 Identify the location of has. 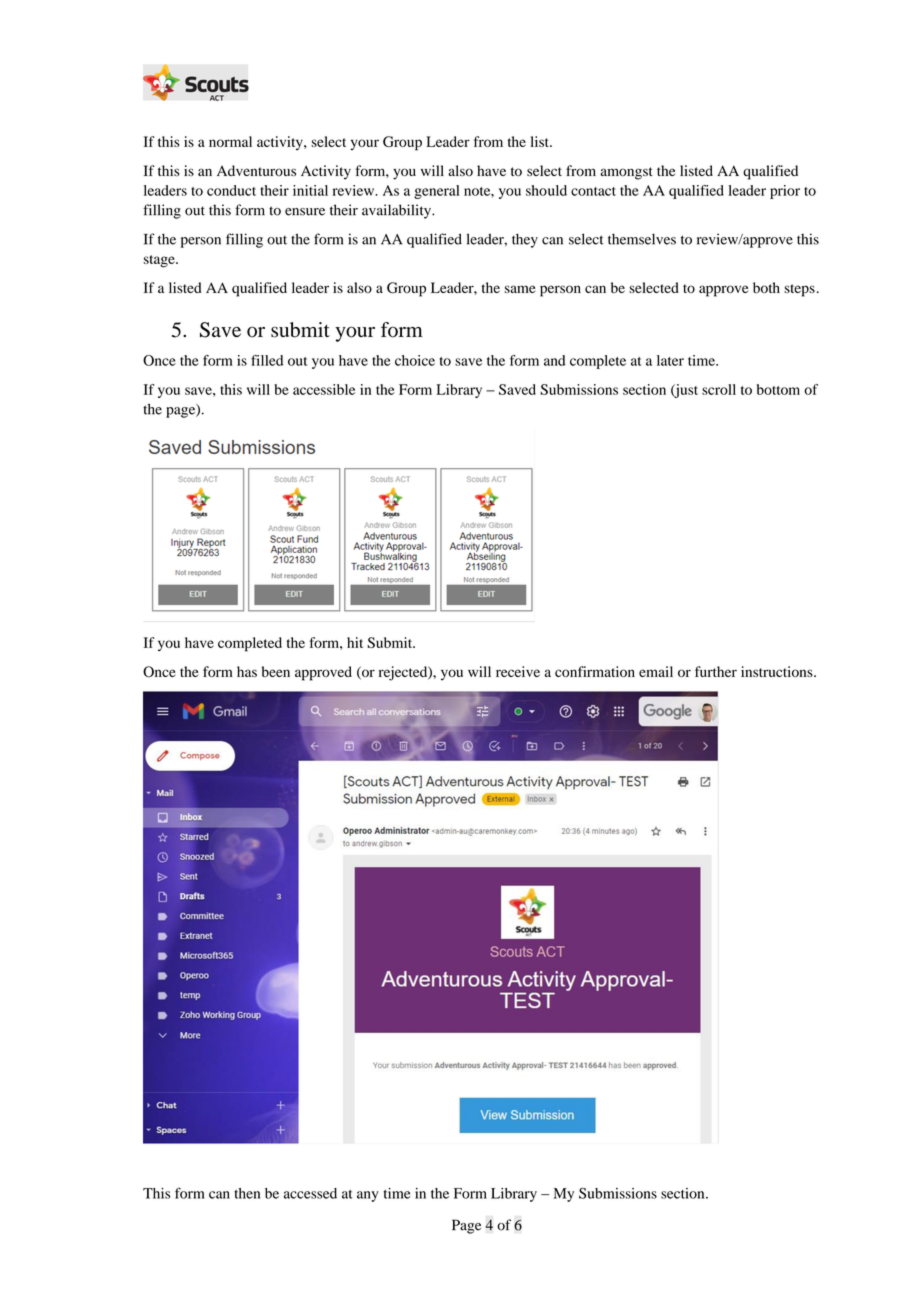
(247, 671).
